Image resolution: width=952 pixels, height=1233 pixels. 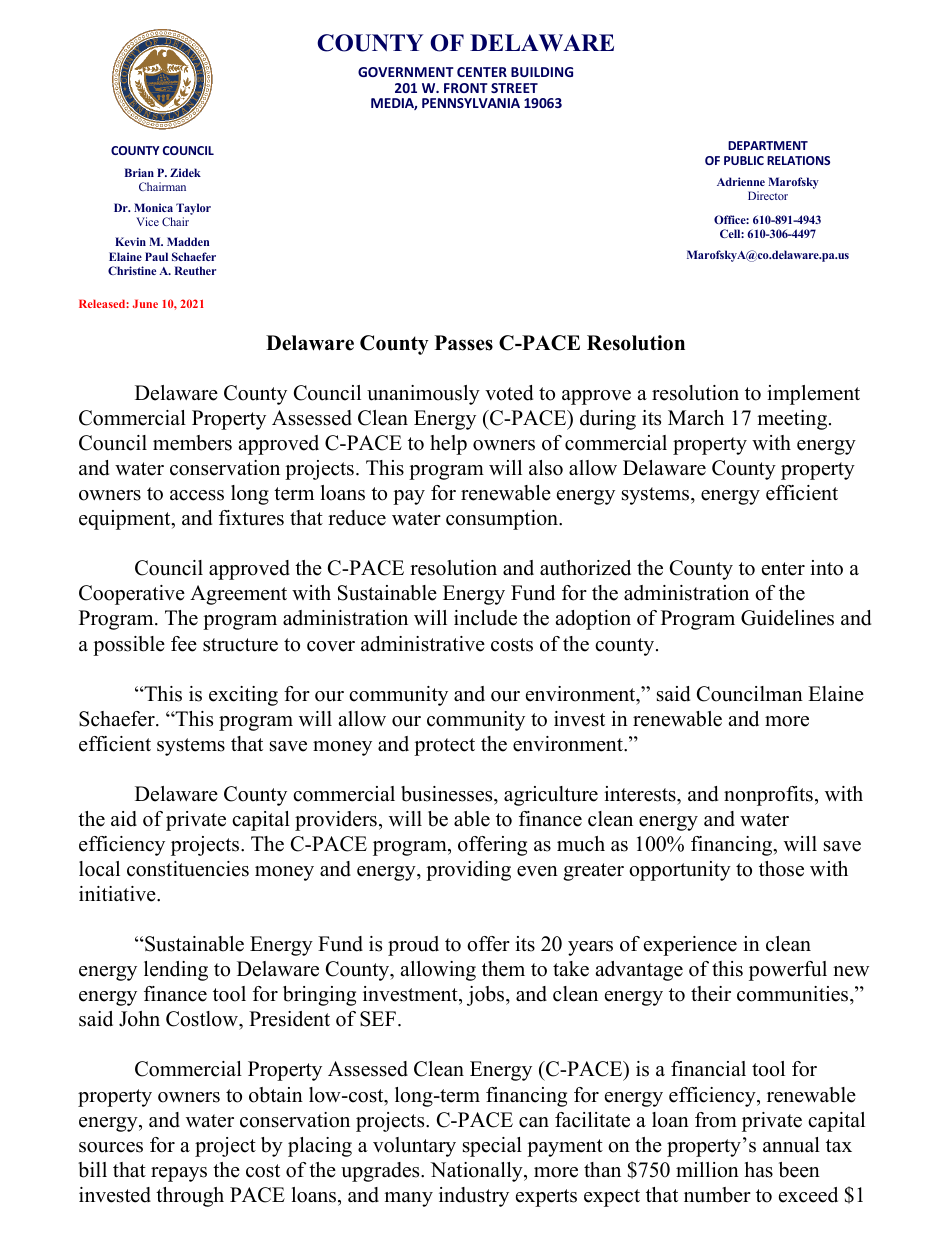 What do you see at coordinates (477, 1172) in the document?
I see `Nationally` at bounding box center [477, 1172].
